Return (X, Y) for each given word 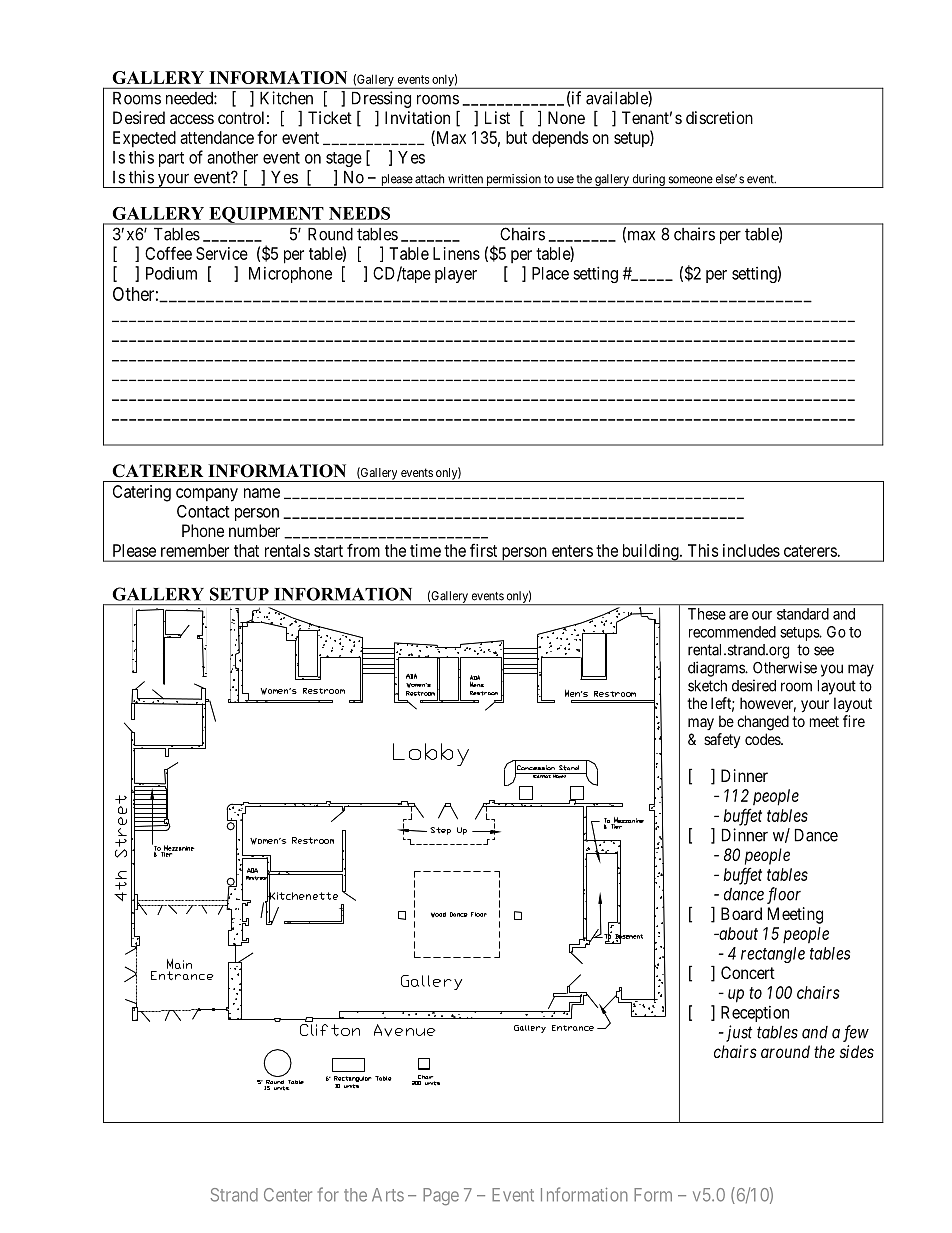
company (207, 495)
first (483, 550)
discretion (719, 117)
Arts (388, 1195)
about (737, 933)
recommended (732, 632)
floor (784, 895)
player (456, 275)
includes (751, 550)
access (192, 119)
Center (288, 1195)
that (246, 550)
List (497, 117)
